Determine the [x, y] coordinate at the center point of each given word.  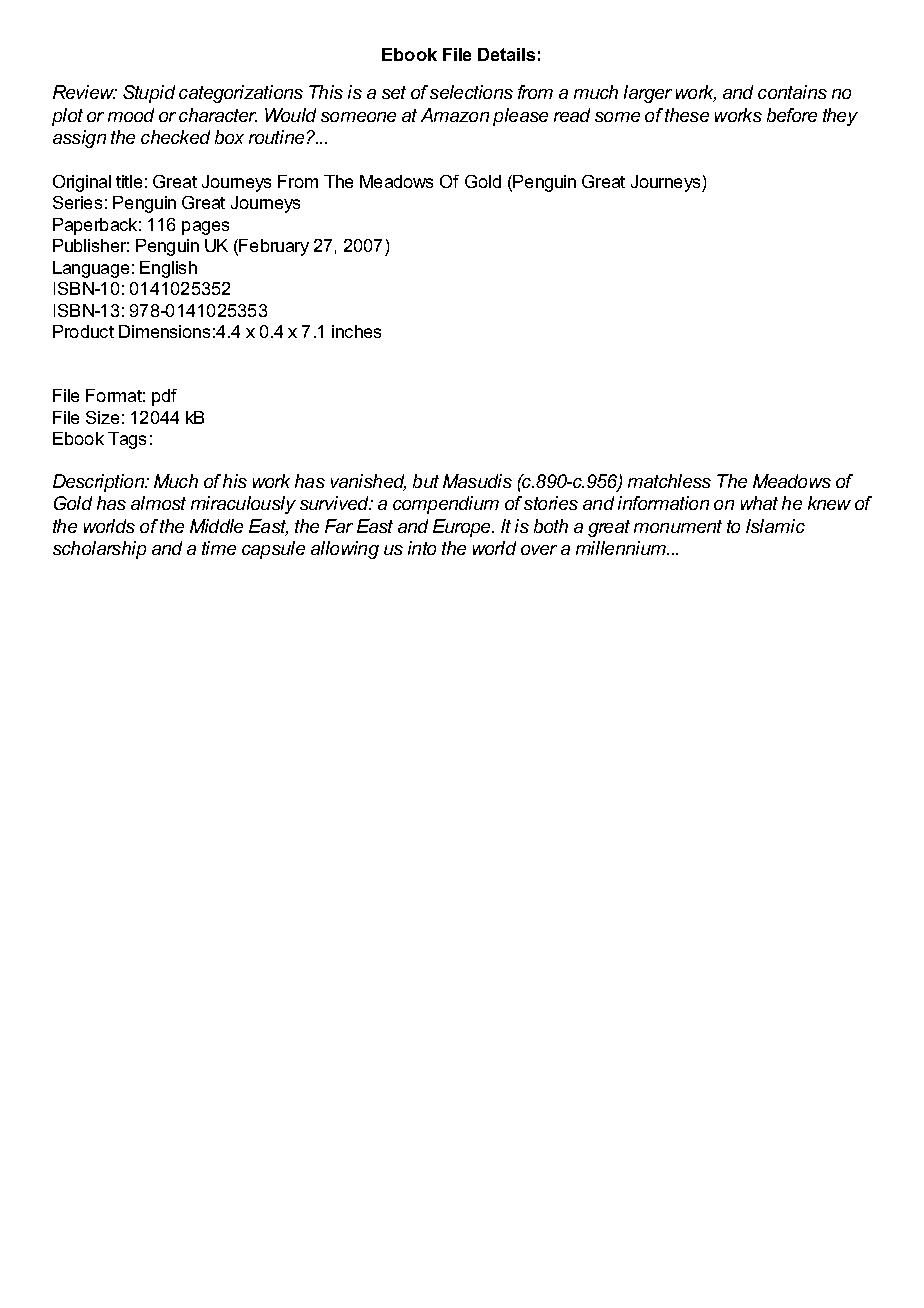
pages [205, 228]
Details [506, 54]
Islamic [775, 526]
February [273, 247]
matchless [669, 481]
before [792, 115]
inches [356, 331]
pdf [164, 397]
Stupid [149, 94]
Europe [463, 528]
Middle [216, 526]
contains [792, 92]
